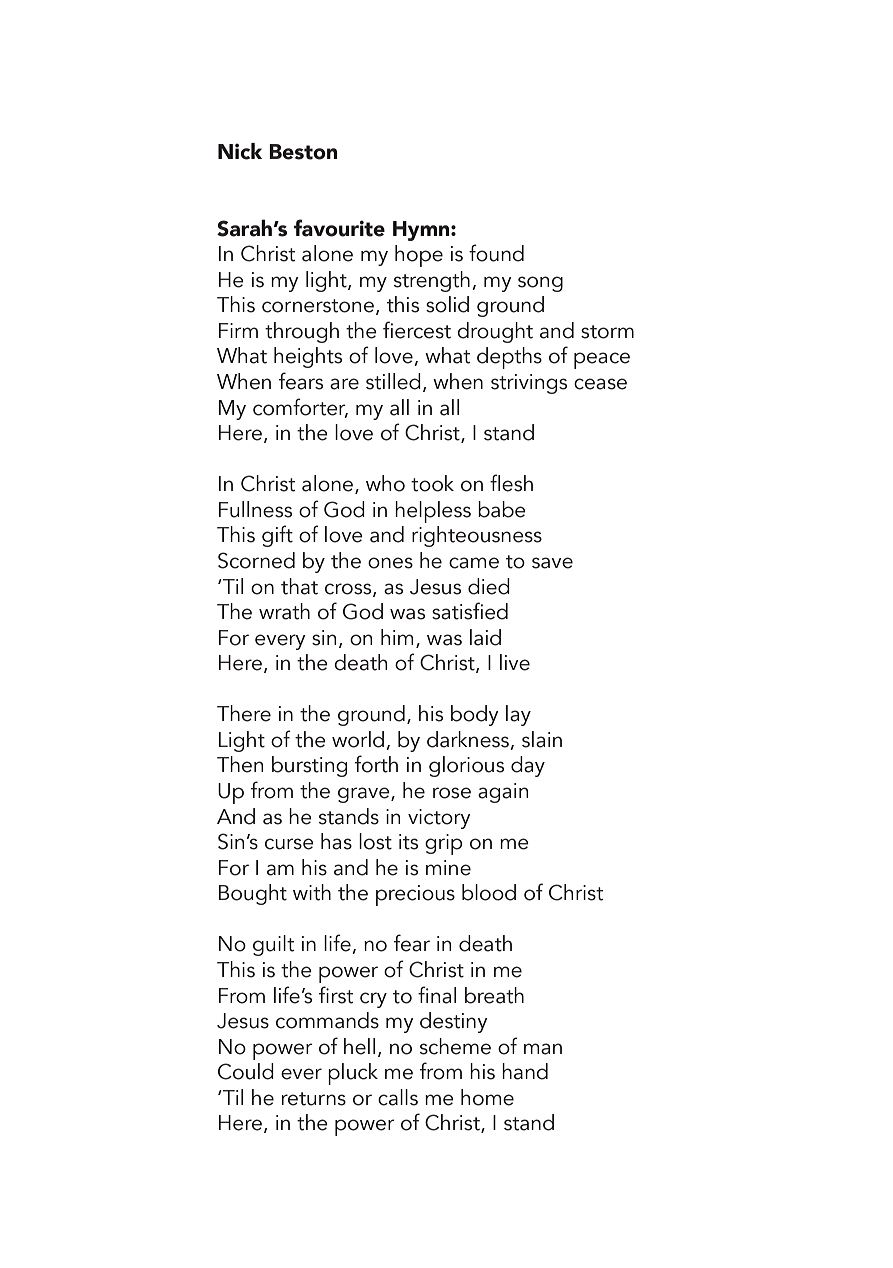  Describe the element at coordinates (397, 637) in the document. I see `him` at that location.
